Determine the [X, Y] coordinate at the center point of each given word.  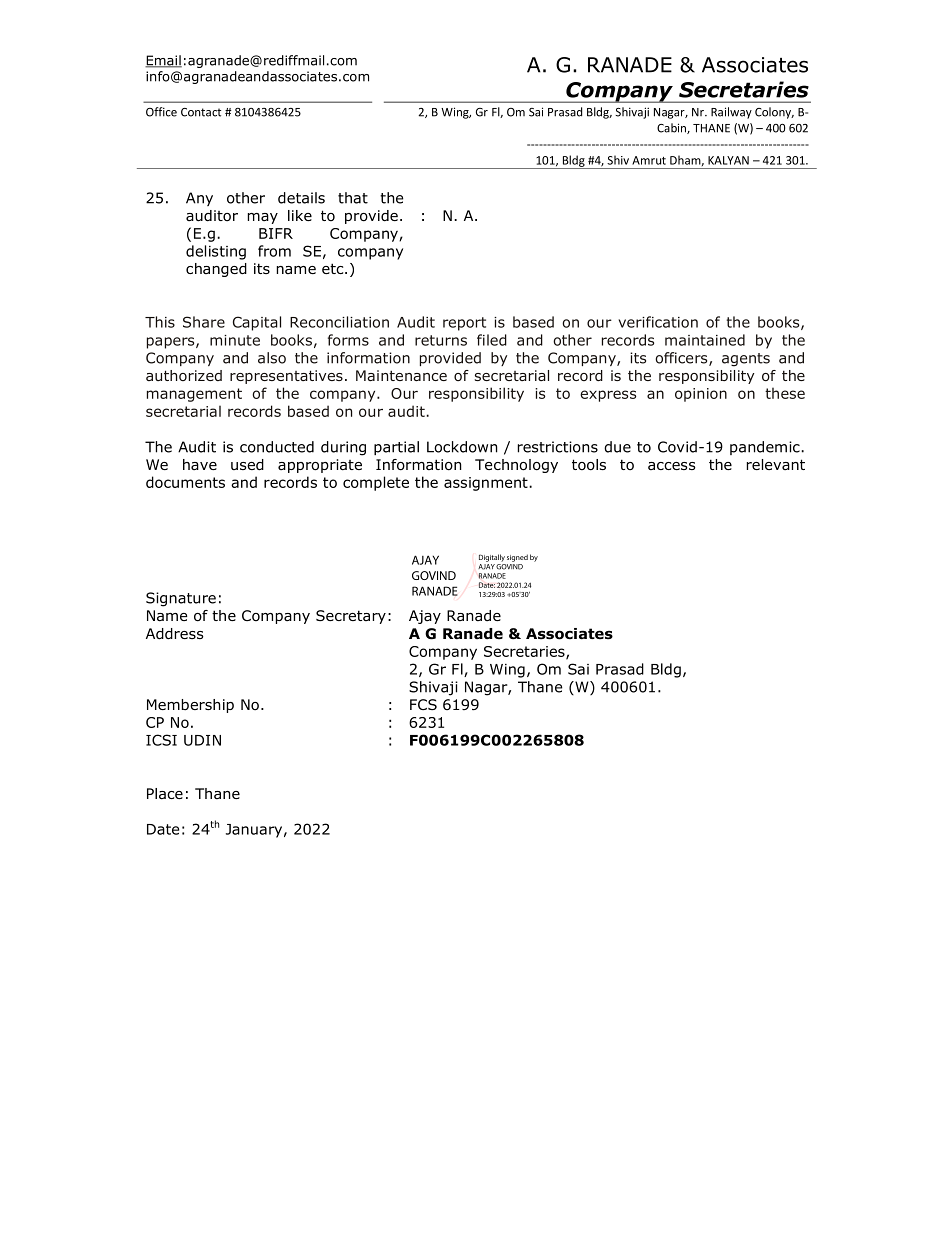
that [353, 198]
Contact [201, 112]
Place [165, 794]
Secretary [351, 617]
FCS [423, 704]
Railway [731, 113]
